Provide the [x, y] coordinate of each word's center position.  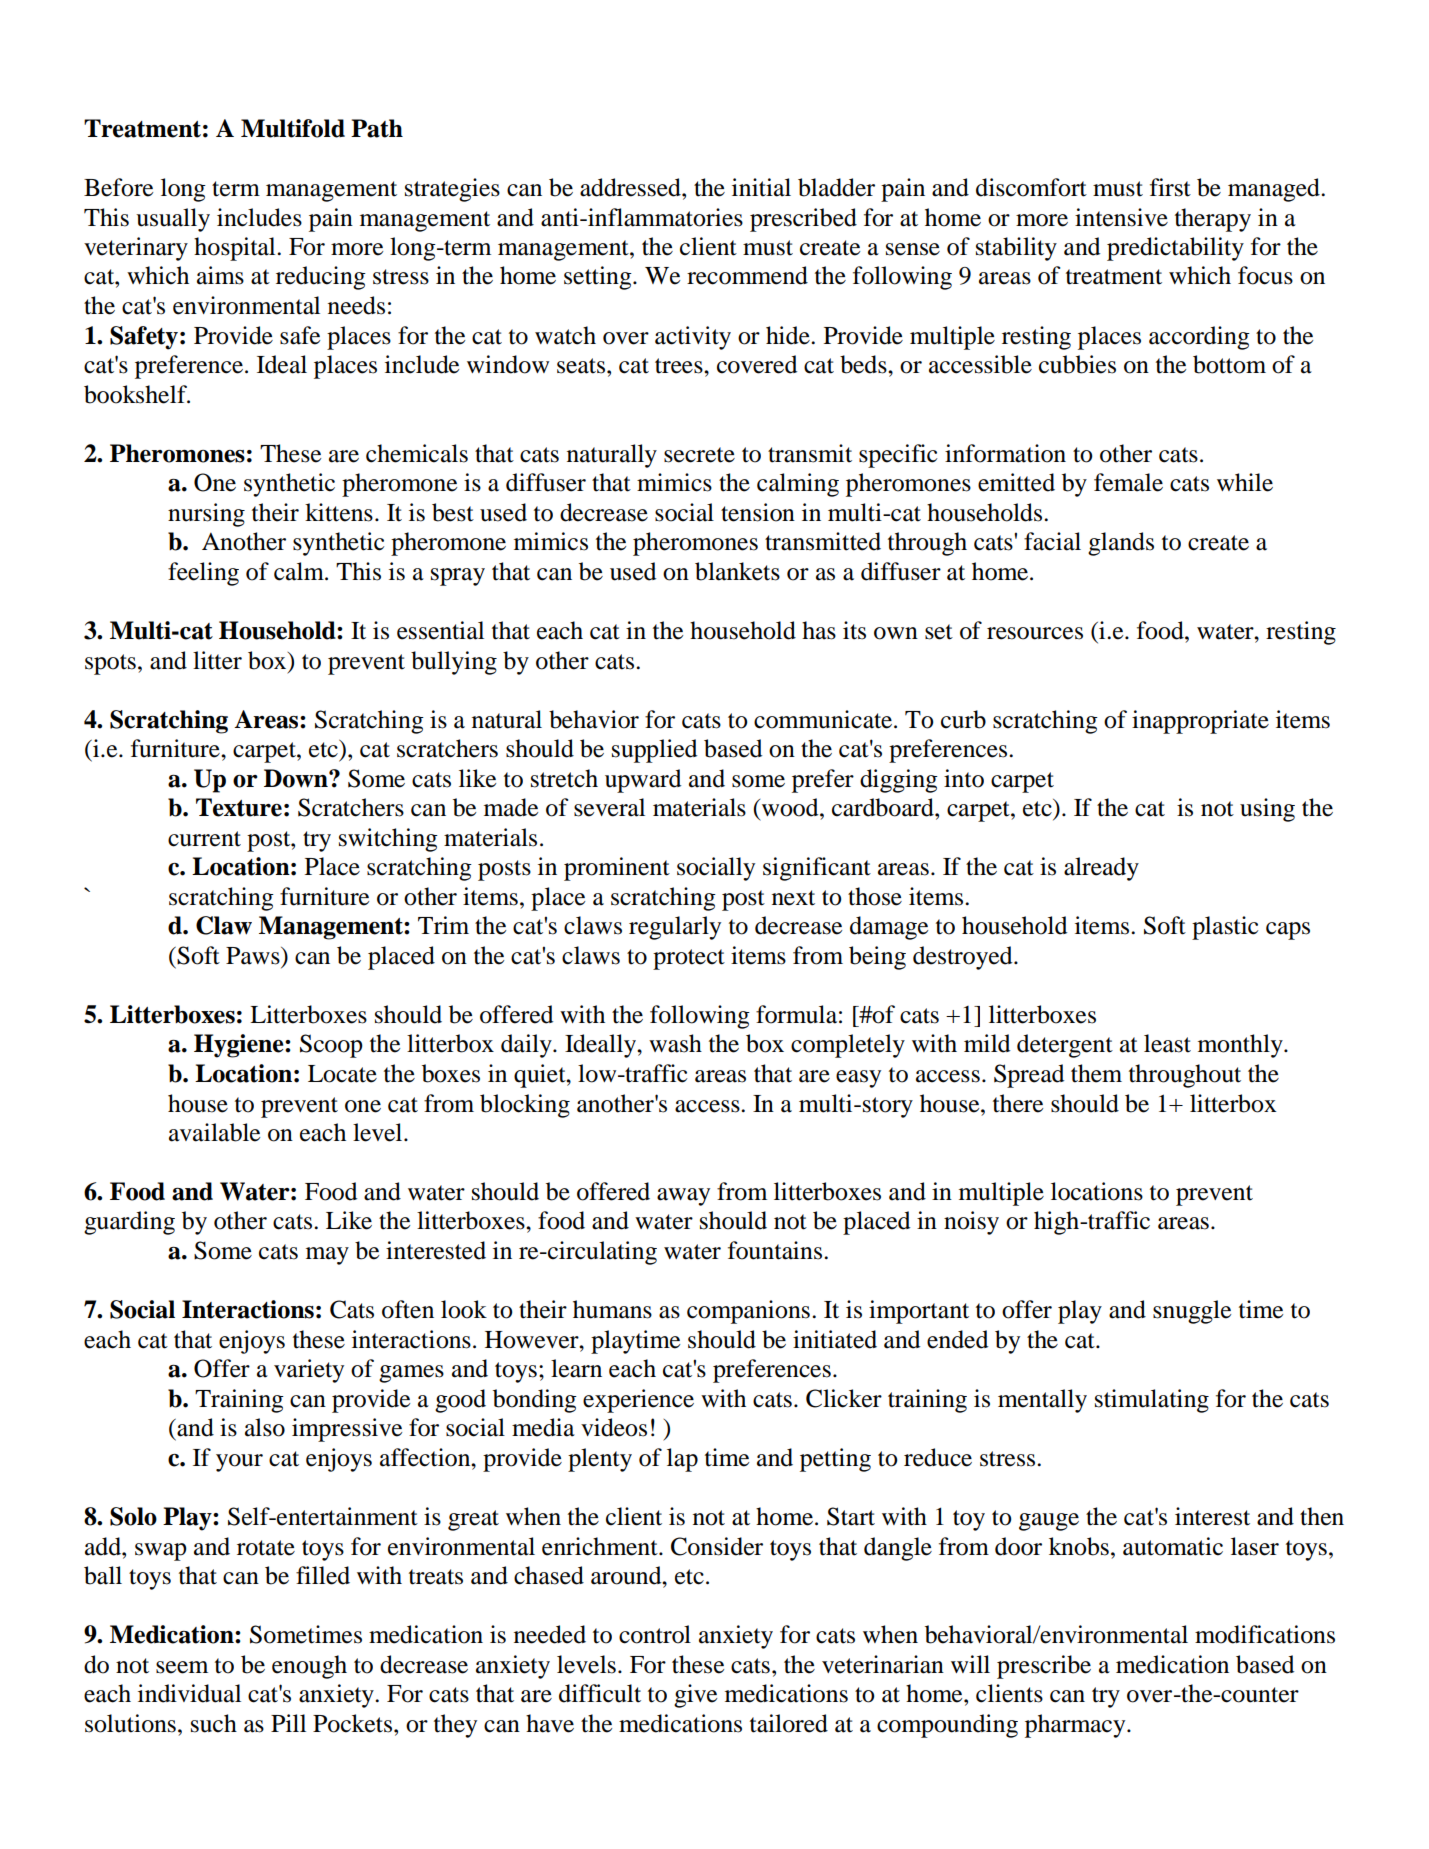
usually [173, 220]
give [695, 1696]
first [1170, 187]
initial [761, 187]
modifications [1265, 1634]
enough [309, 1667]
